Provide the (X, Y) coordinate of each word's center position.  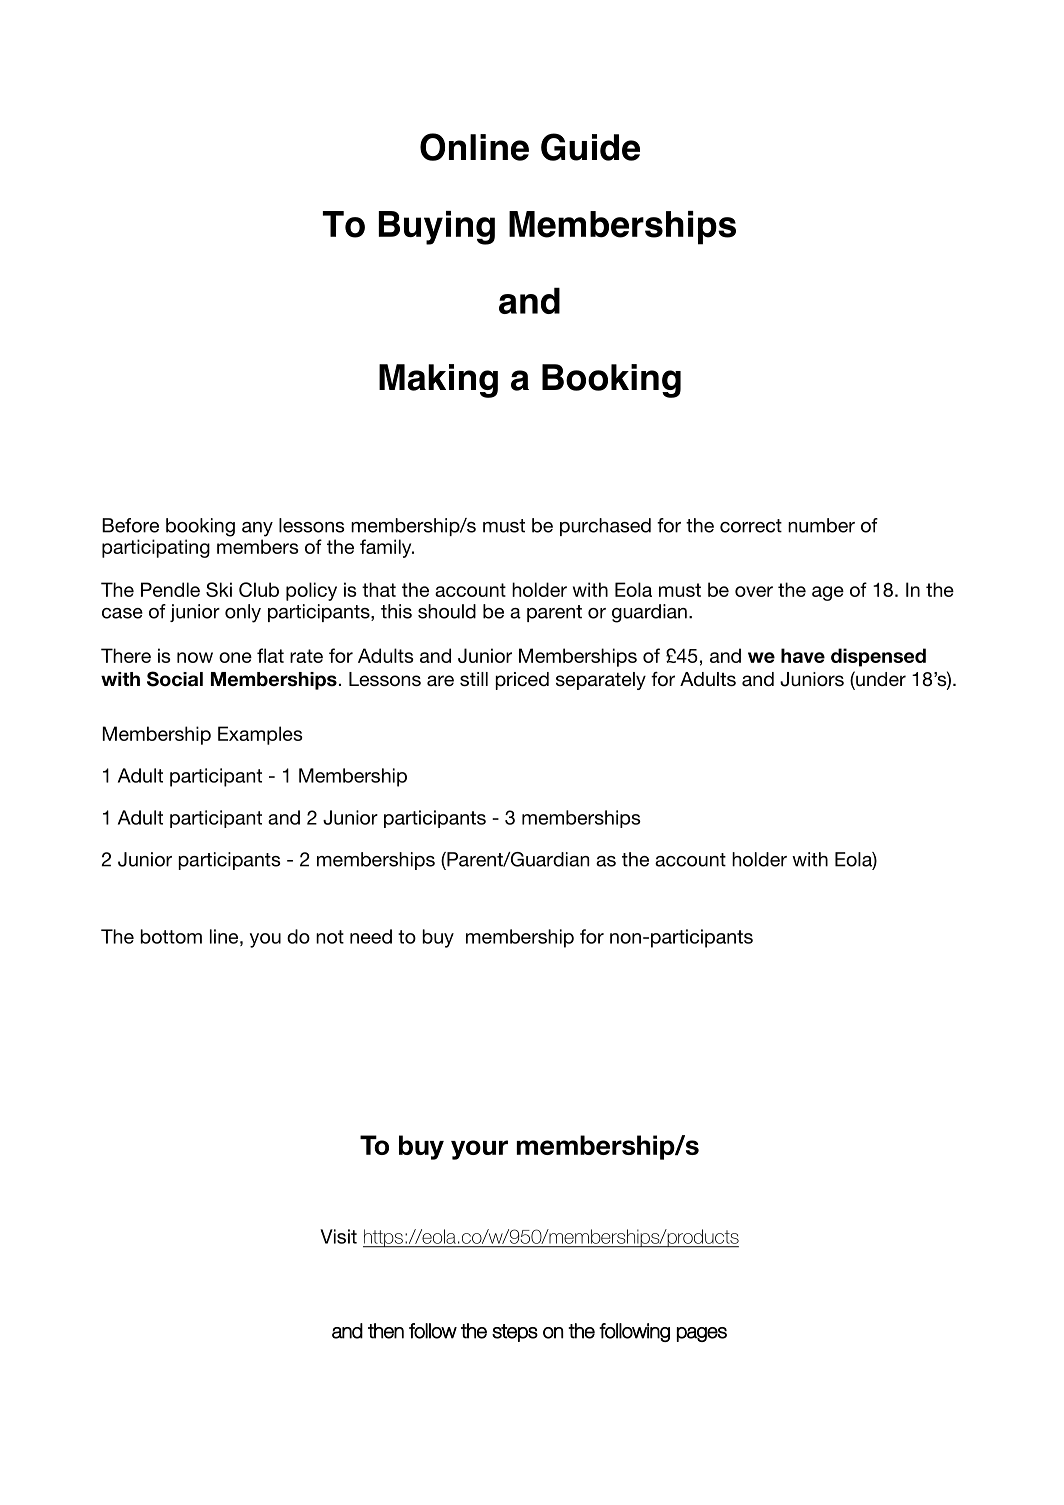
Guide (590, 147)
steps (515, 1333)
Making (438, 381)
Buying (437, 228)
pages (702, 1334)
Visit (338, 1236)
